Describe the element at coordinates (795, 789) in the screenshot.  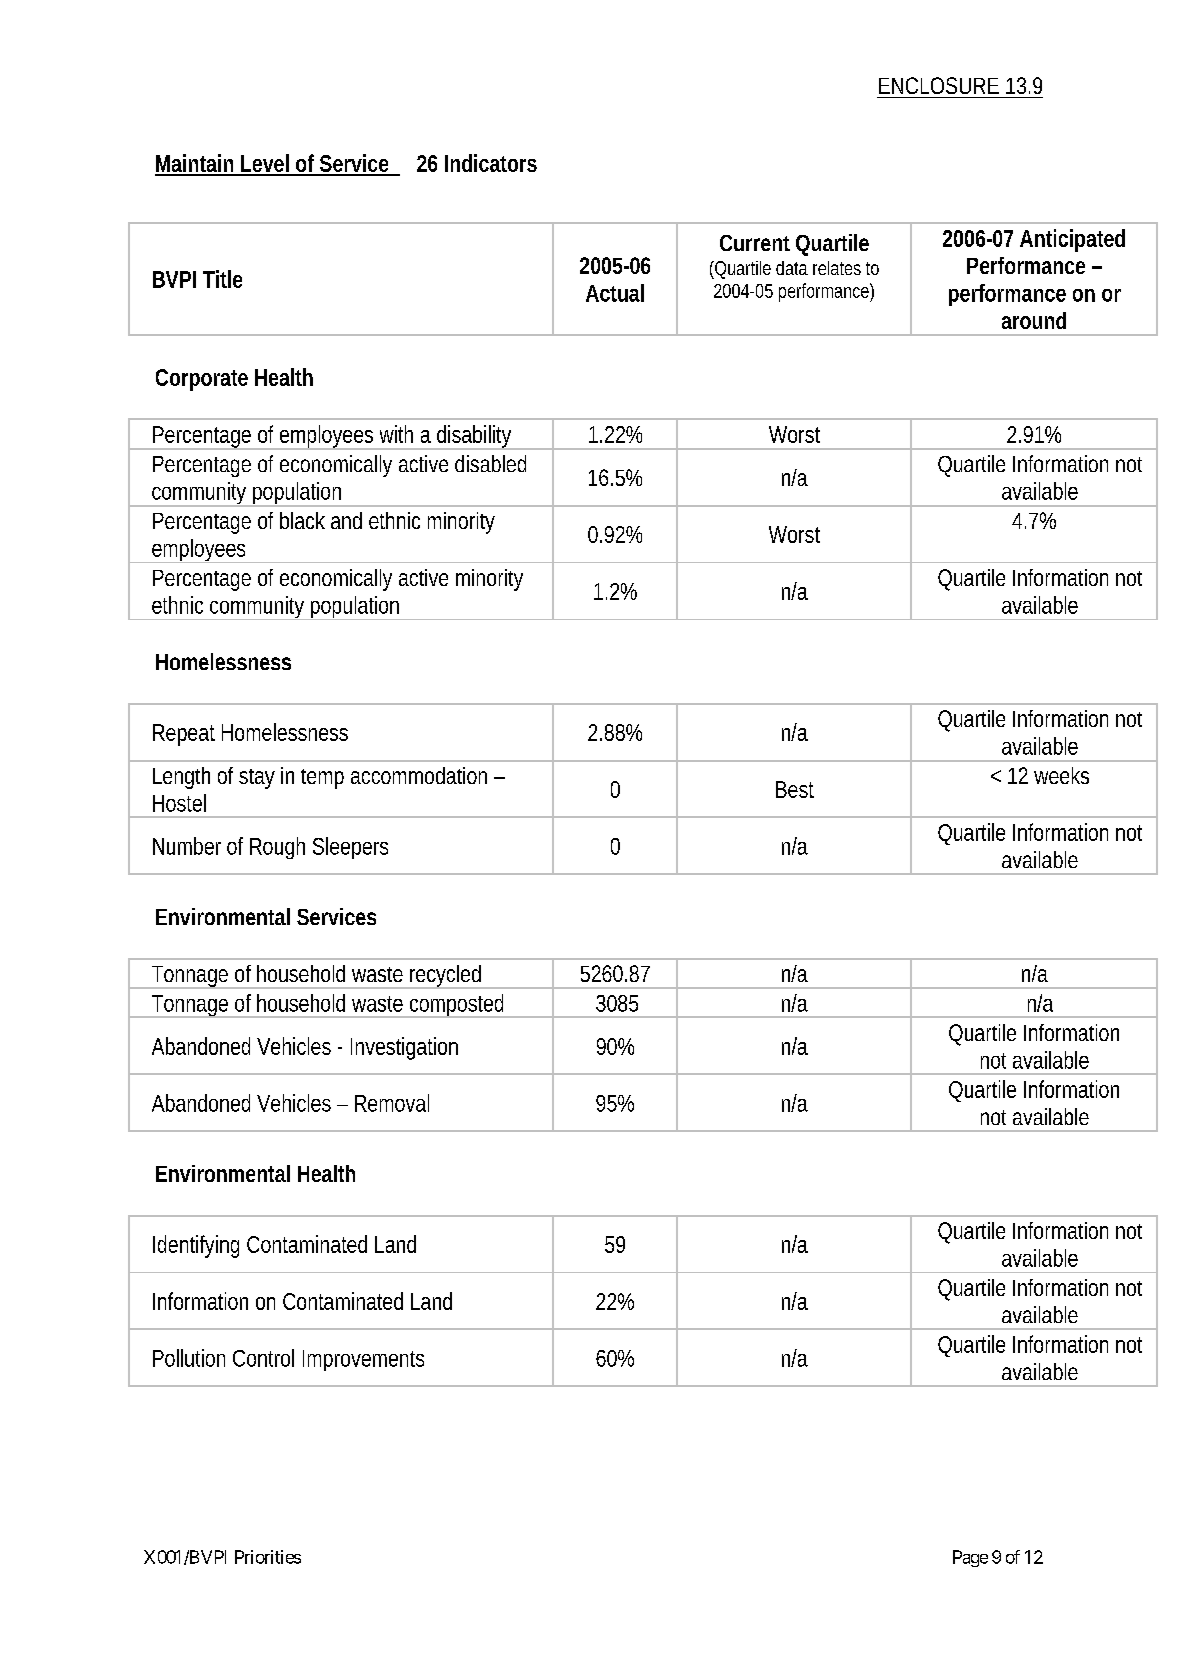
I see `Best` at that location.
